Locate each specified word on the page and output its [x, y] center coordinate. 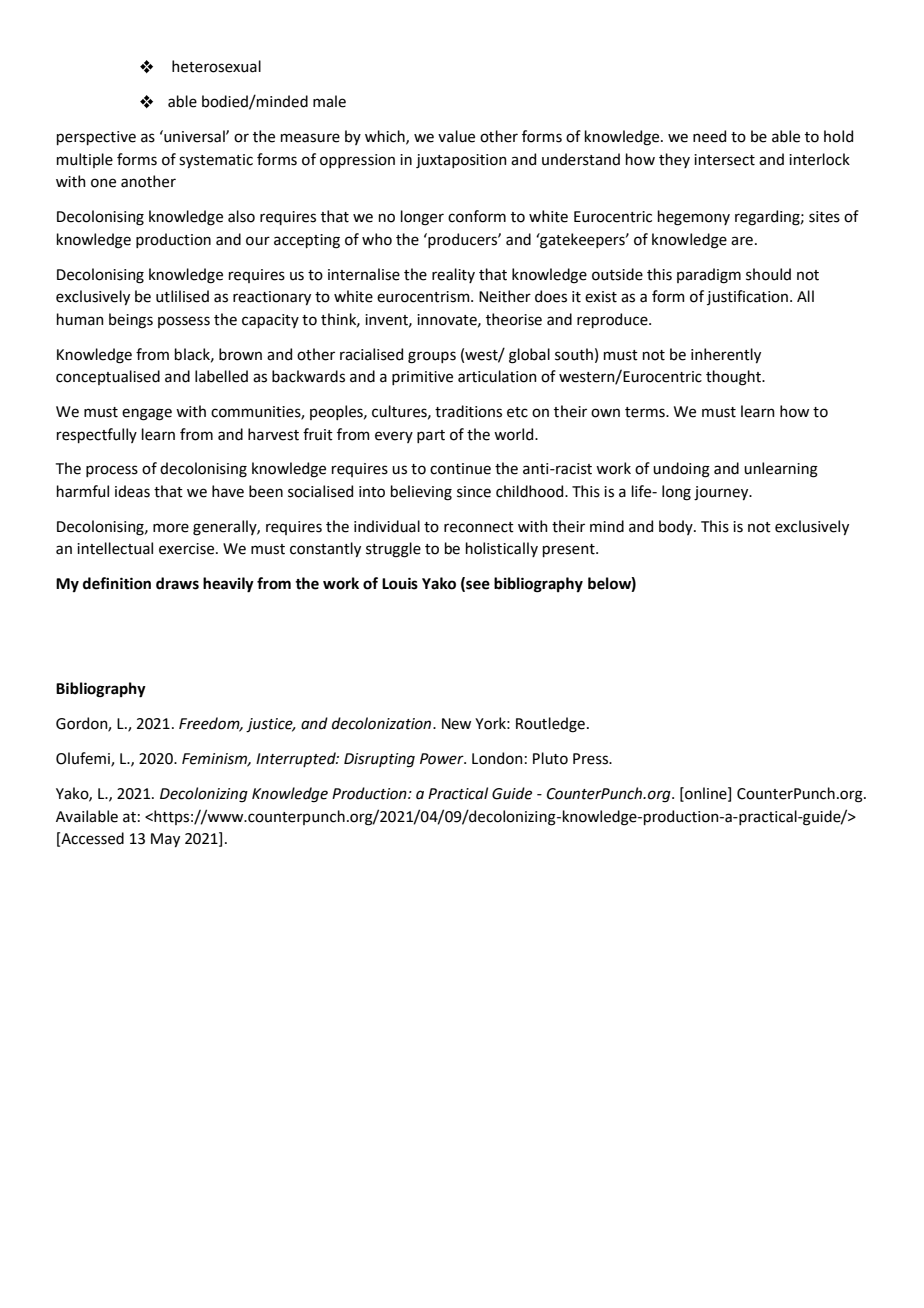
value [456, 136]
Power [443, 759]
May [165, 840]
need [709, 136]
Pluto [550, 758]
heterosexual [216, 66]
